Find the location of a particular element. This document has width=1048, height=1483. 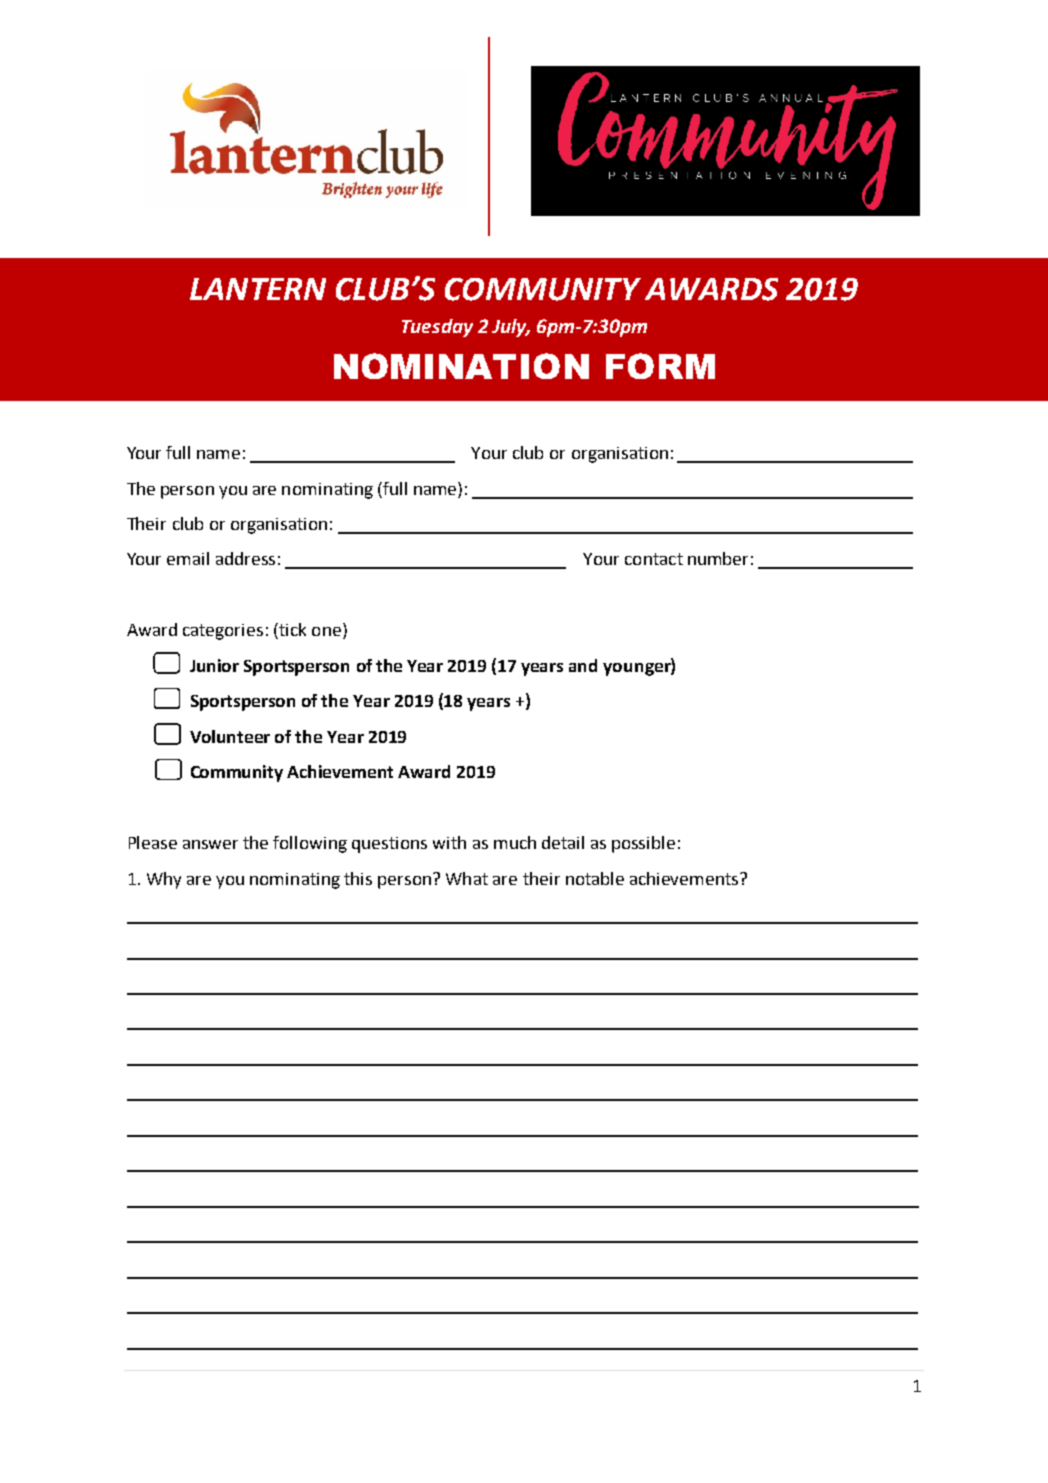

LANTERN is located at coordinates (258, 289).
